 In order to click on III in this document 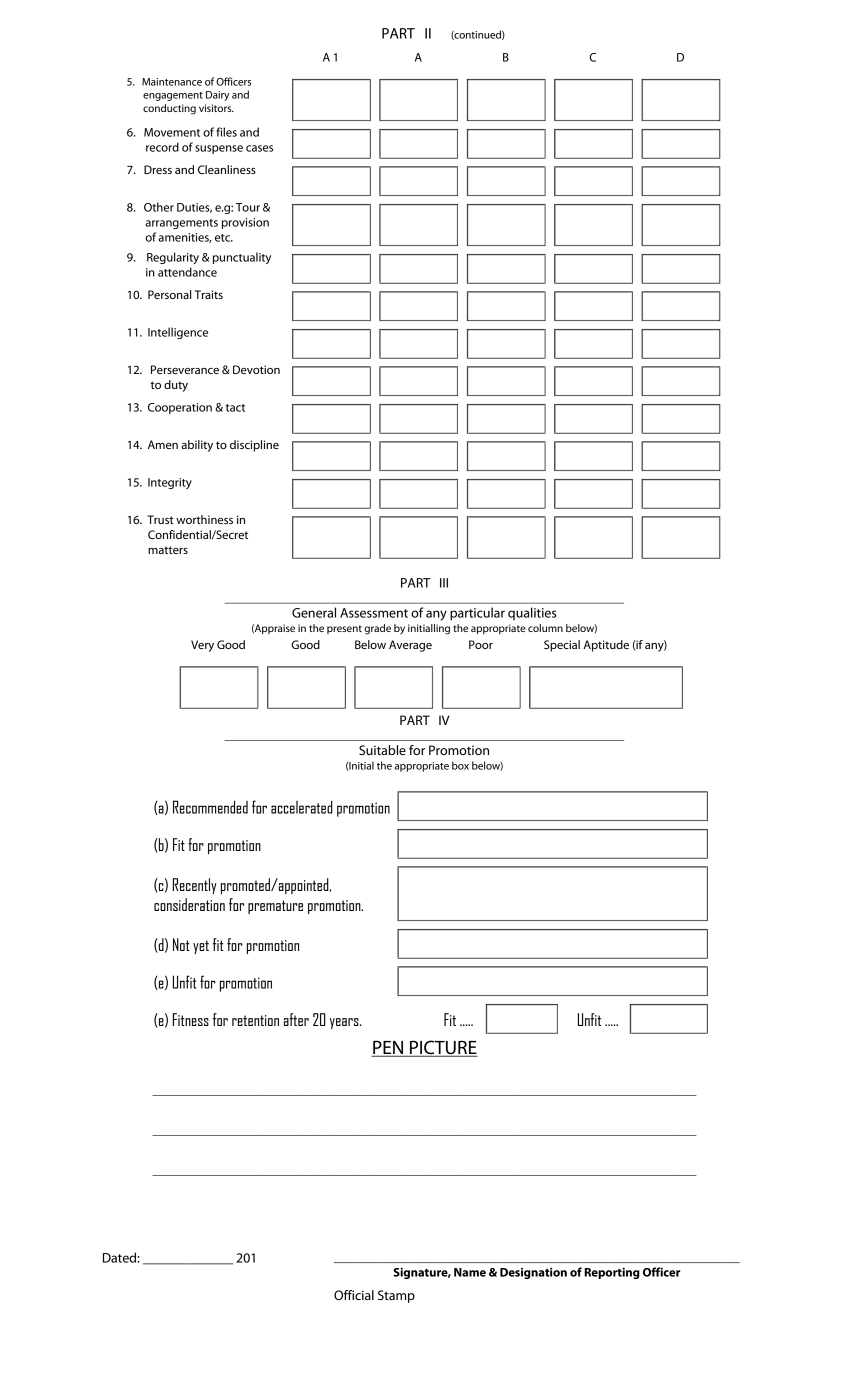, I will do `click(444, 583)`.
